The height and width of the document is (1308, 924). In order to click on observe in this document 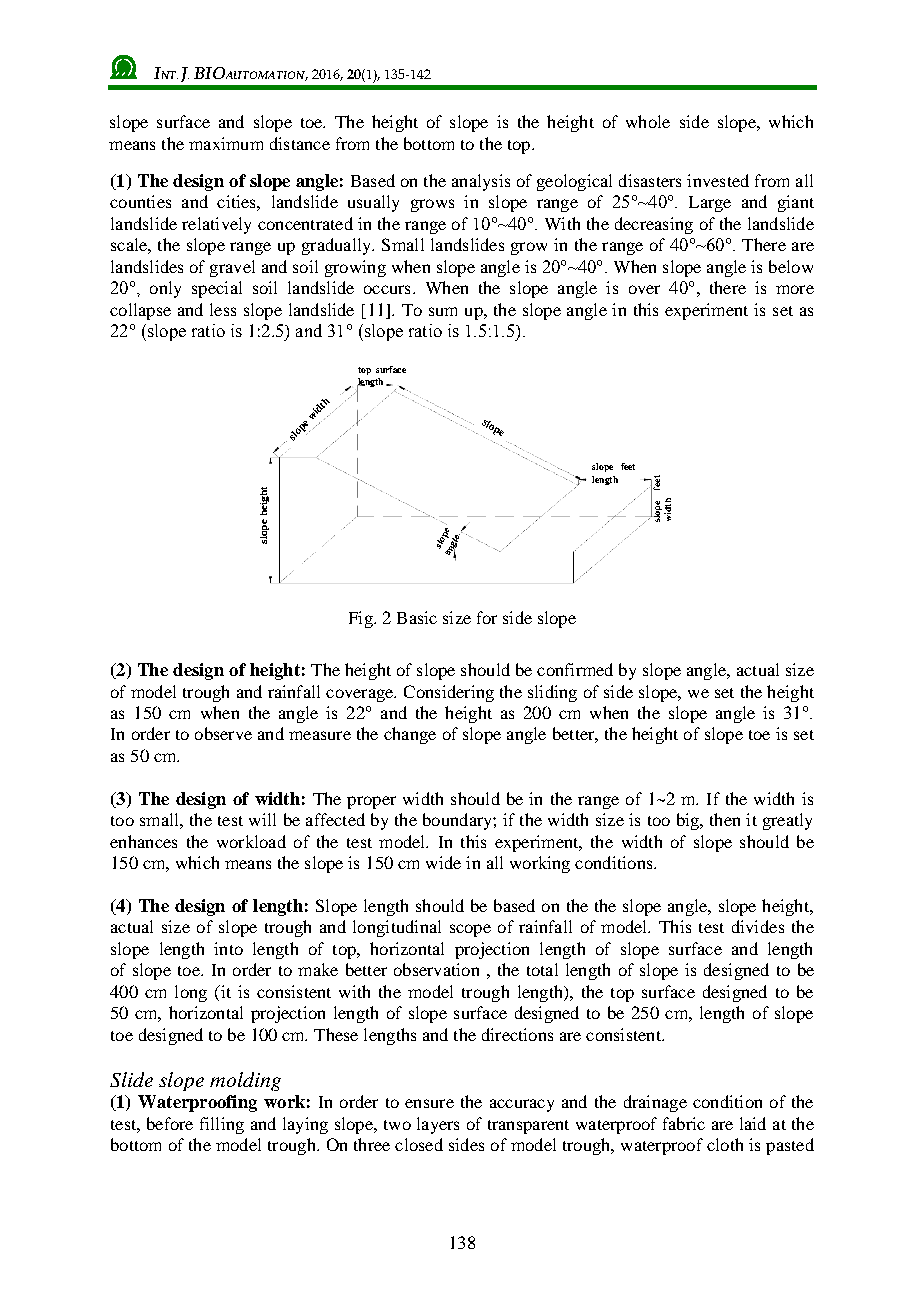, I will do `click(223, 733)`.
